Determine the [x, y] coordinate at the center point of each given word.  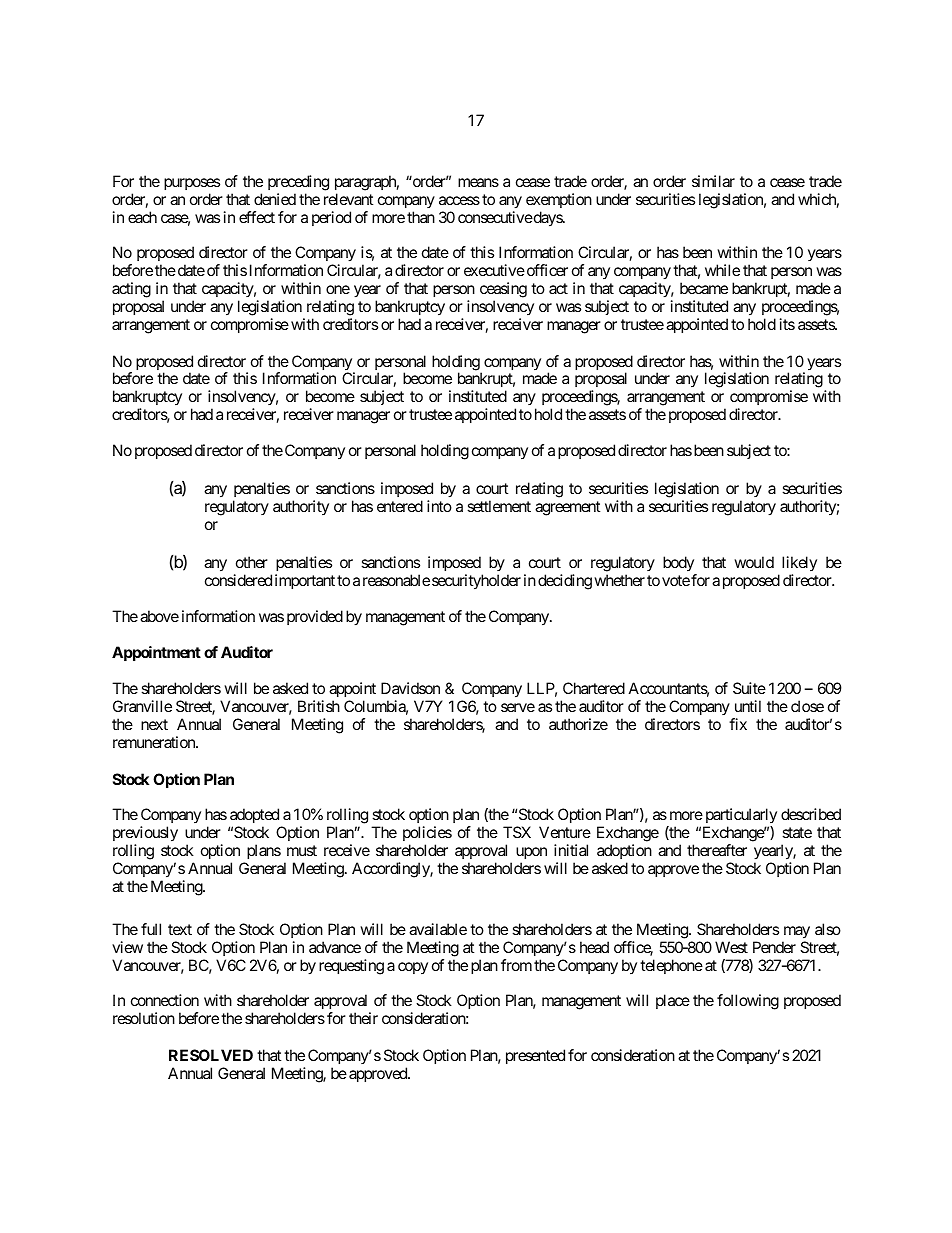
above [159, 616]
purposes [192, 184]
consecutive [495, 217]
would [754, 562]
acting [131, 290]
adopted [255, 817]
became [704, 288]
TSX [517, 832]
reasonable [396, 580]
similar [713, 181]
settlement [499, 506]
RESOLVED [211, 1055]
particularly [740, 817]
